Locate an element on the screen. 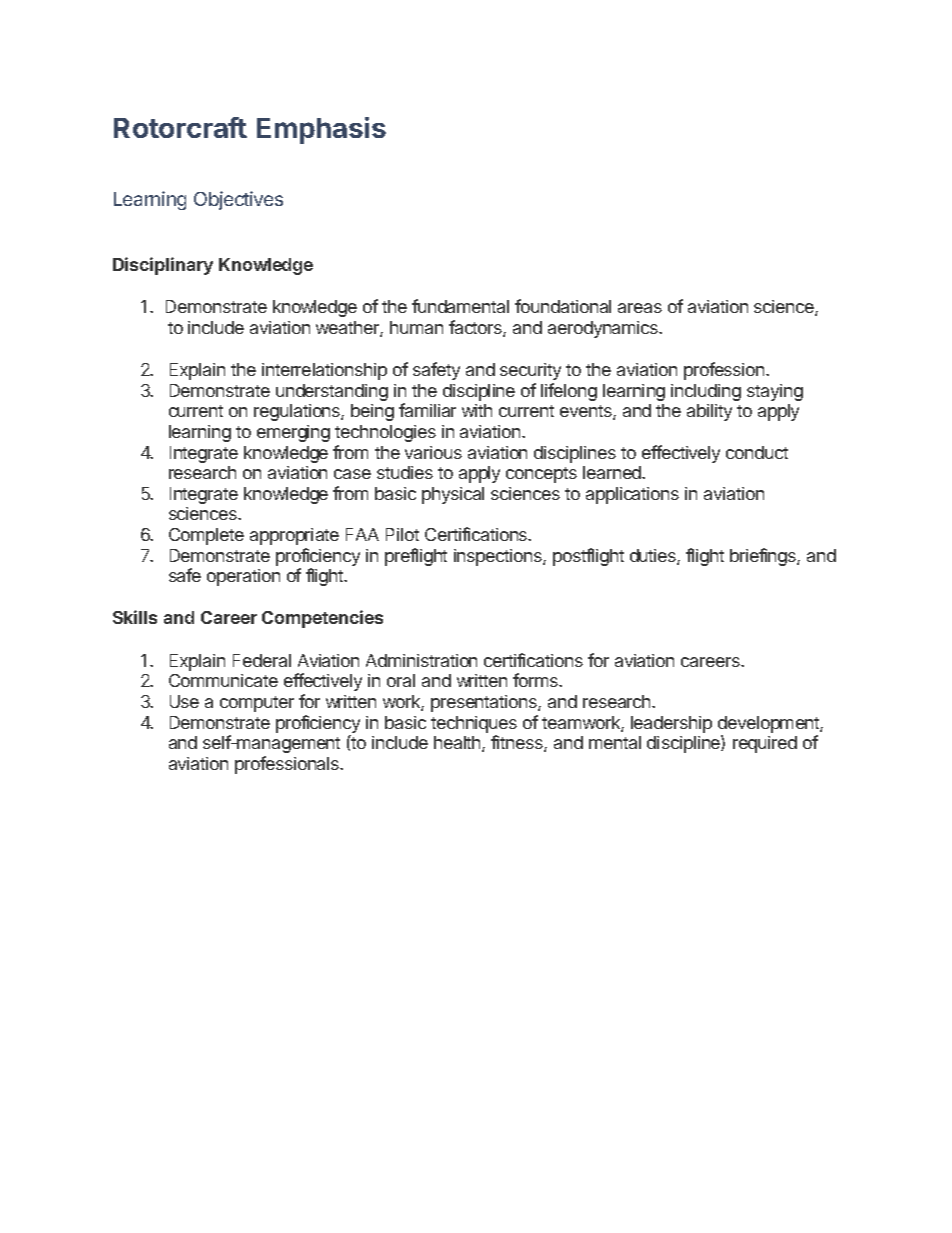  Complete is located at coordinates (206, 536).
